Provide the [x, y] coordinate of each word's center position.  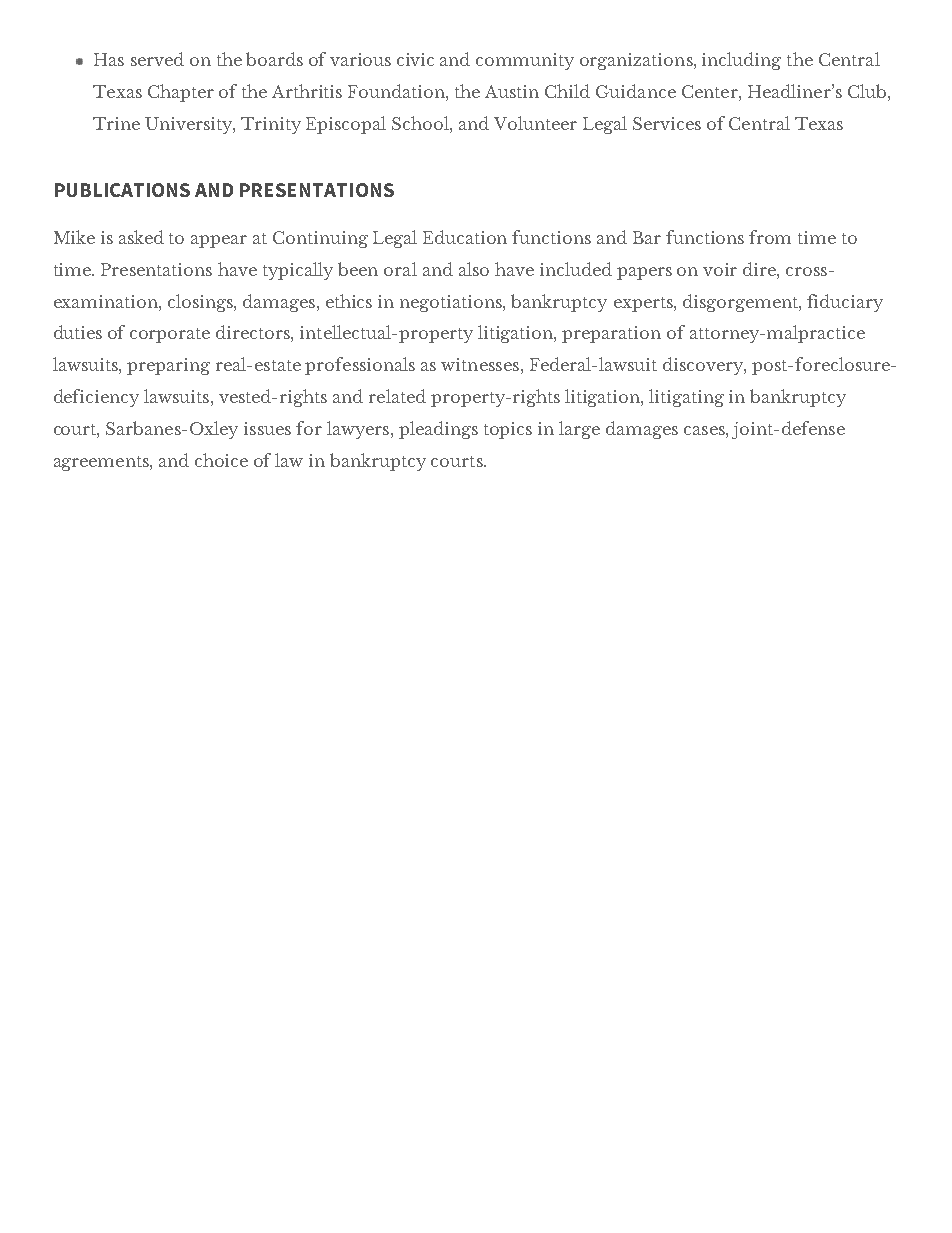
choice [221, 460]
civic [415, 59]
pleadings [438, 430]
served [157, 59]
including [741, 61]
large [579, 430]
